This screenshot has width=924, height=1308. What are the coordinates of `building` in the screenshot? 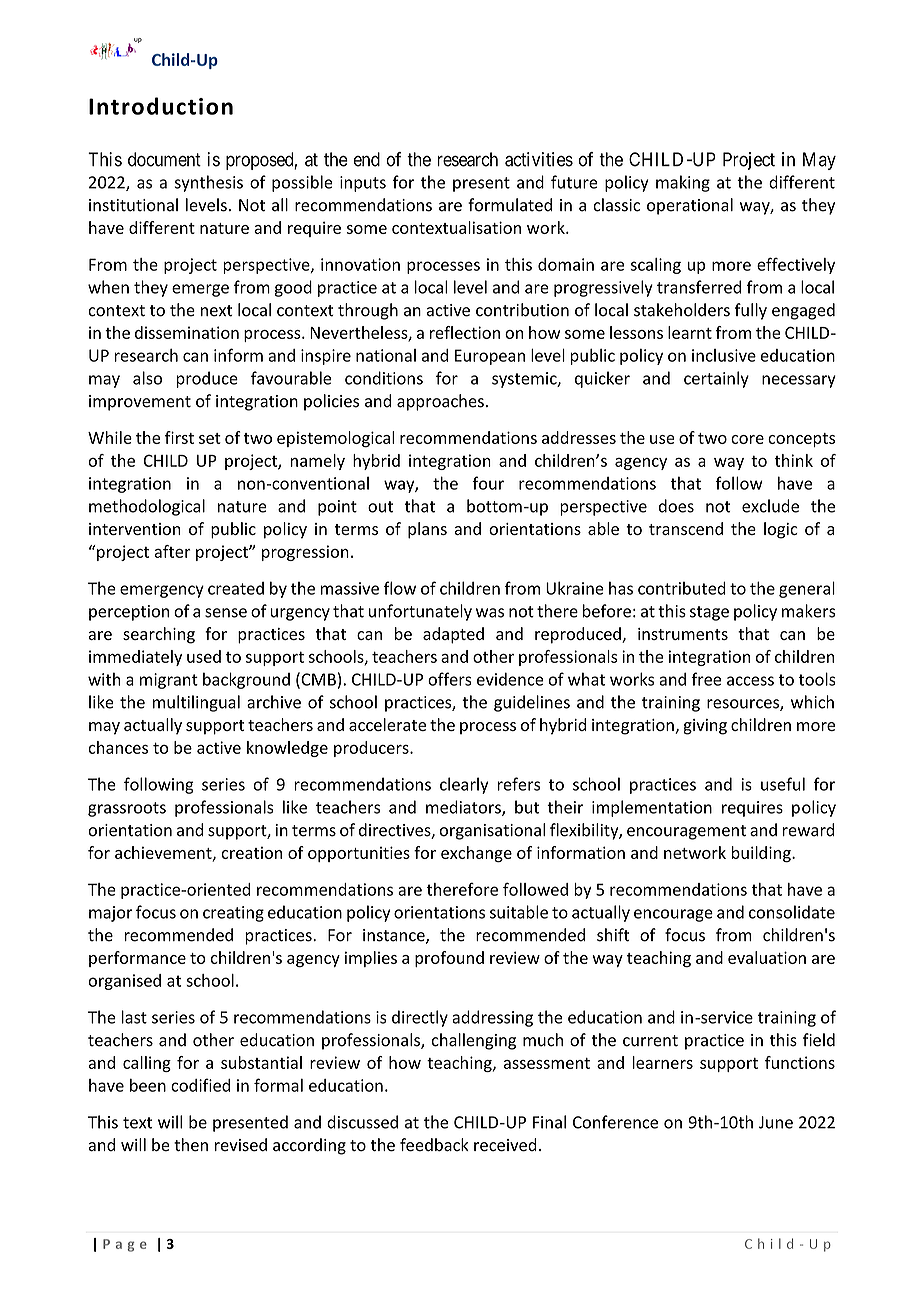 It's located at (762, 854).
